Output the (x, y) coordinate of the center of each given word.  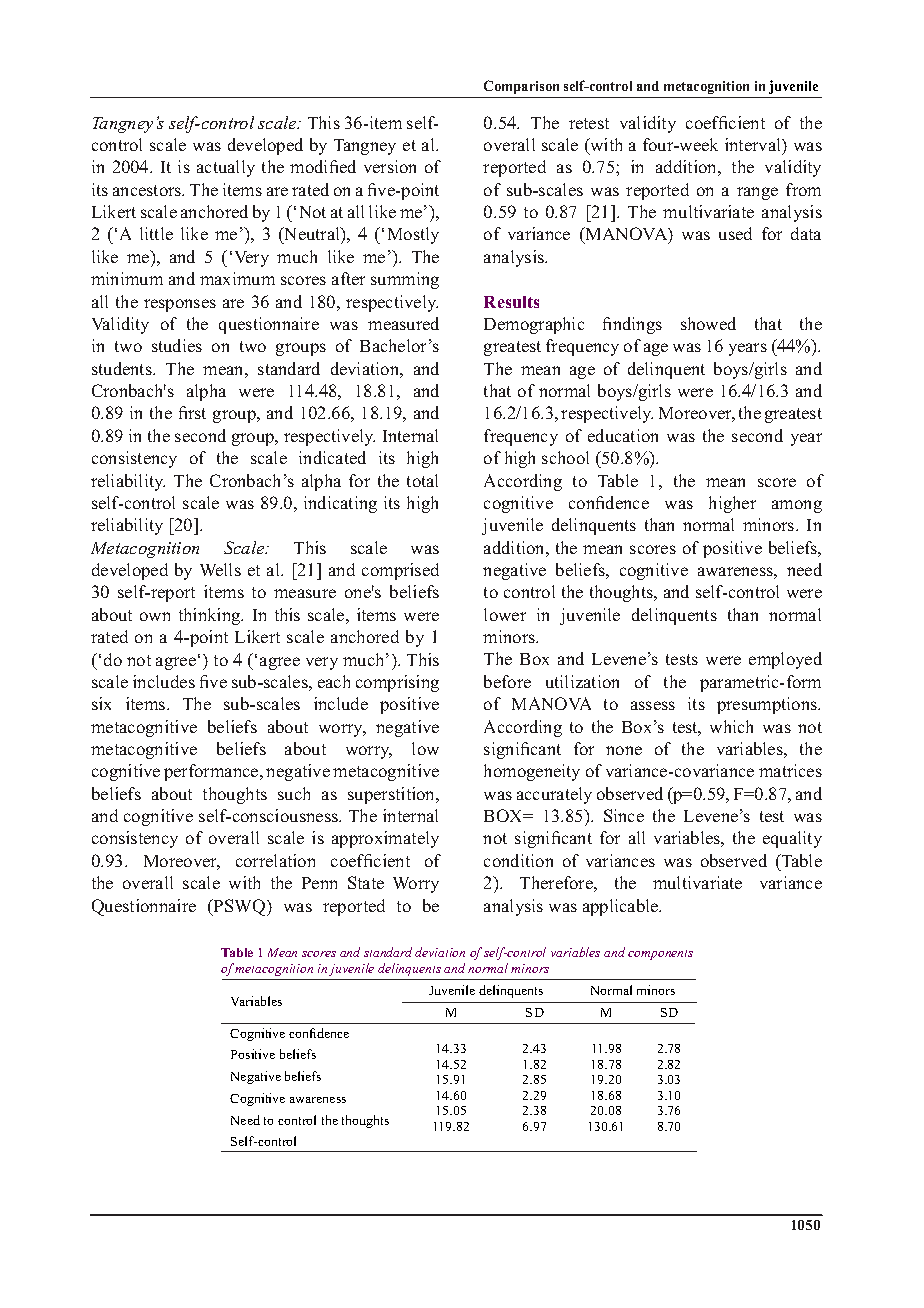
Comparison (521, 87)
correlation (275, 860)
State (366, 882)
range (757, 193)
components (660, 955)
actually (226, 168)
